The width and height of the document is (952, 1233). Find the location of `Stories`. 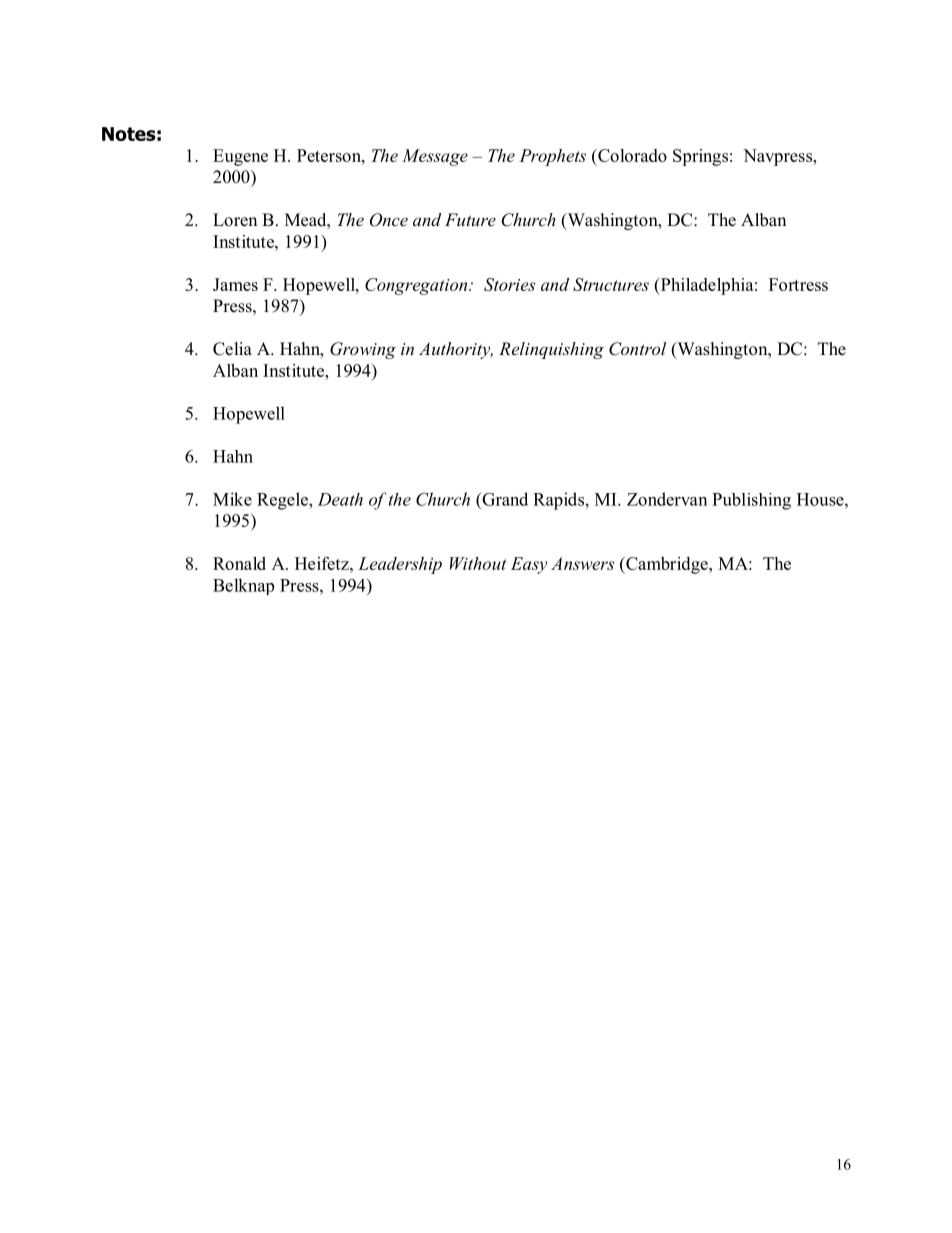

Stories is located at coordinates (509, 284).
